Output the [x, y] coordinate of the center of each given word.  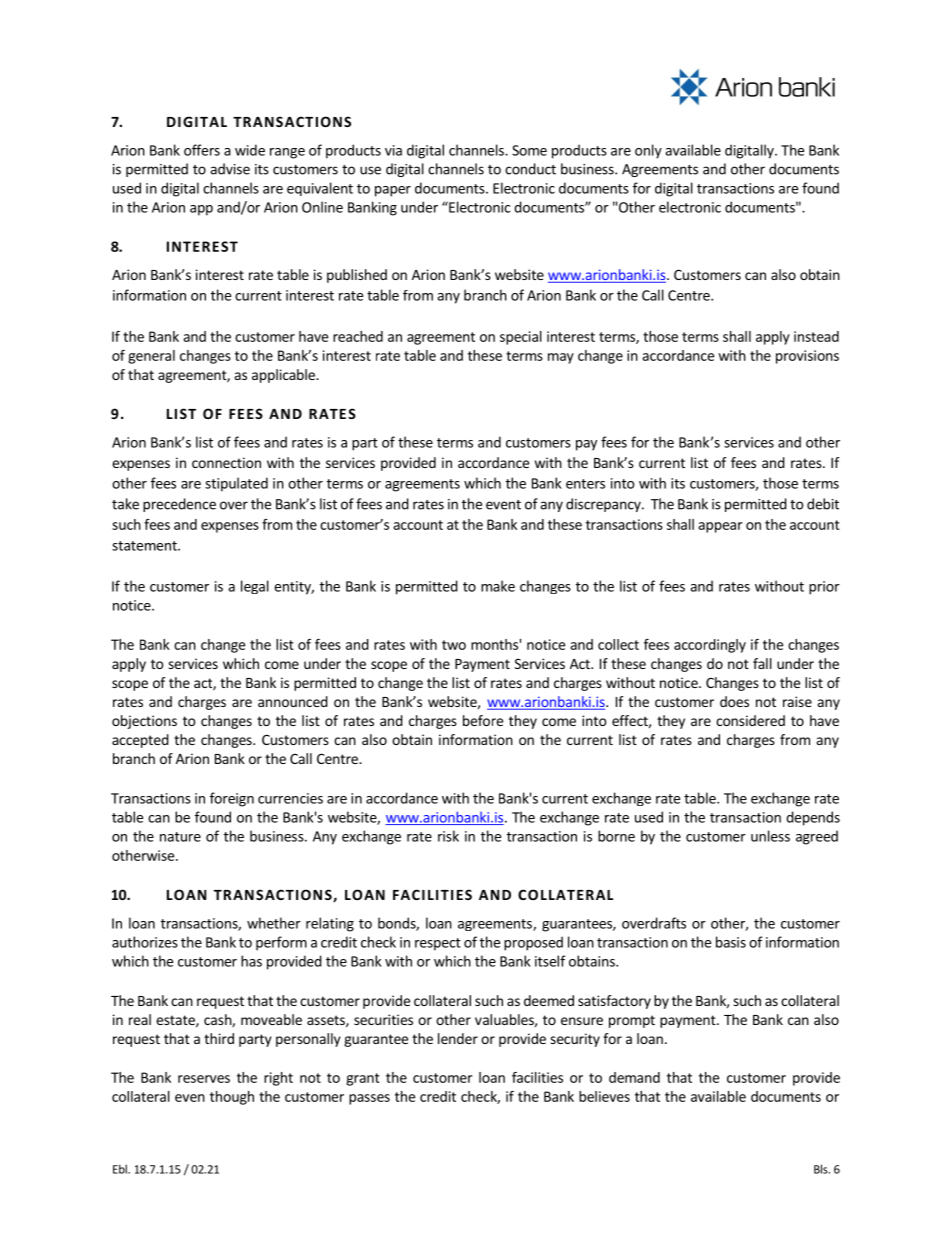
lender [458, 1038]
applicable [284, 376]
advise [230, 169]
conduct [530, 169]
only [648, 151]
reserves [204, 1079]
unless [770, 836]
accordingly [710, 646]
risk [448, 836]
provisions [807, 357]
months [494, 644]
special [521, 338]
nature [180, 837]
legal [255, 587]
